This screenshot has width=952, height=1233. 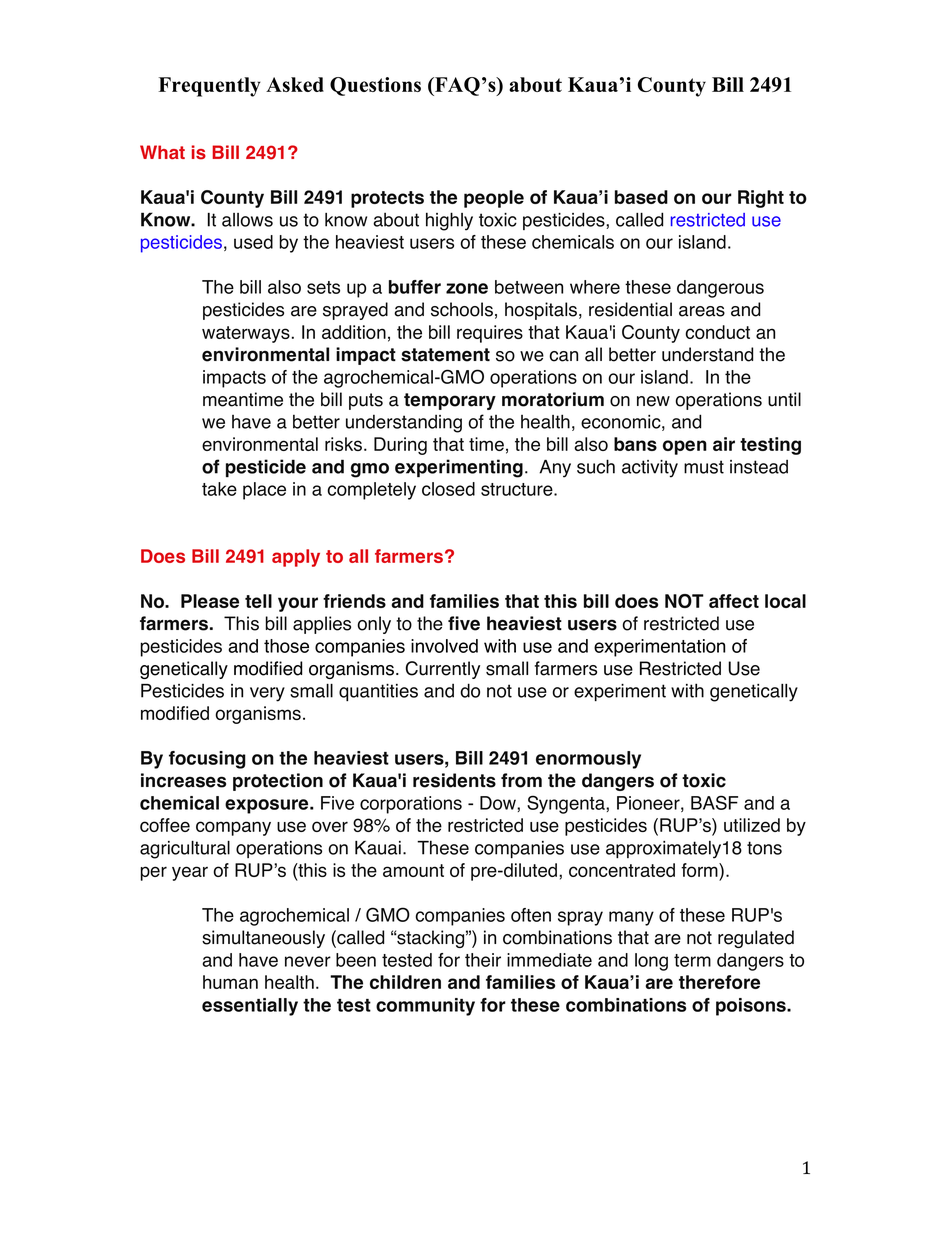 What do you see at coordinates (752, 825) in the screenshot?
I see `utilized` at bounding box center [752, 825].
